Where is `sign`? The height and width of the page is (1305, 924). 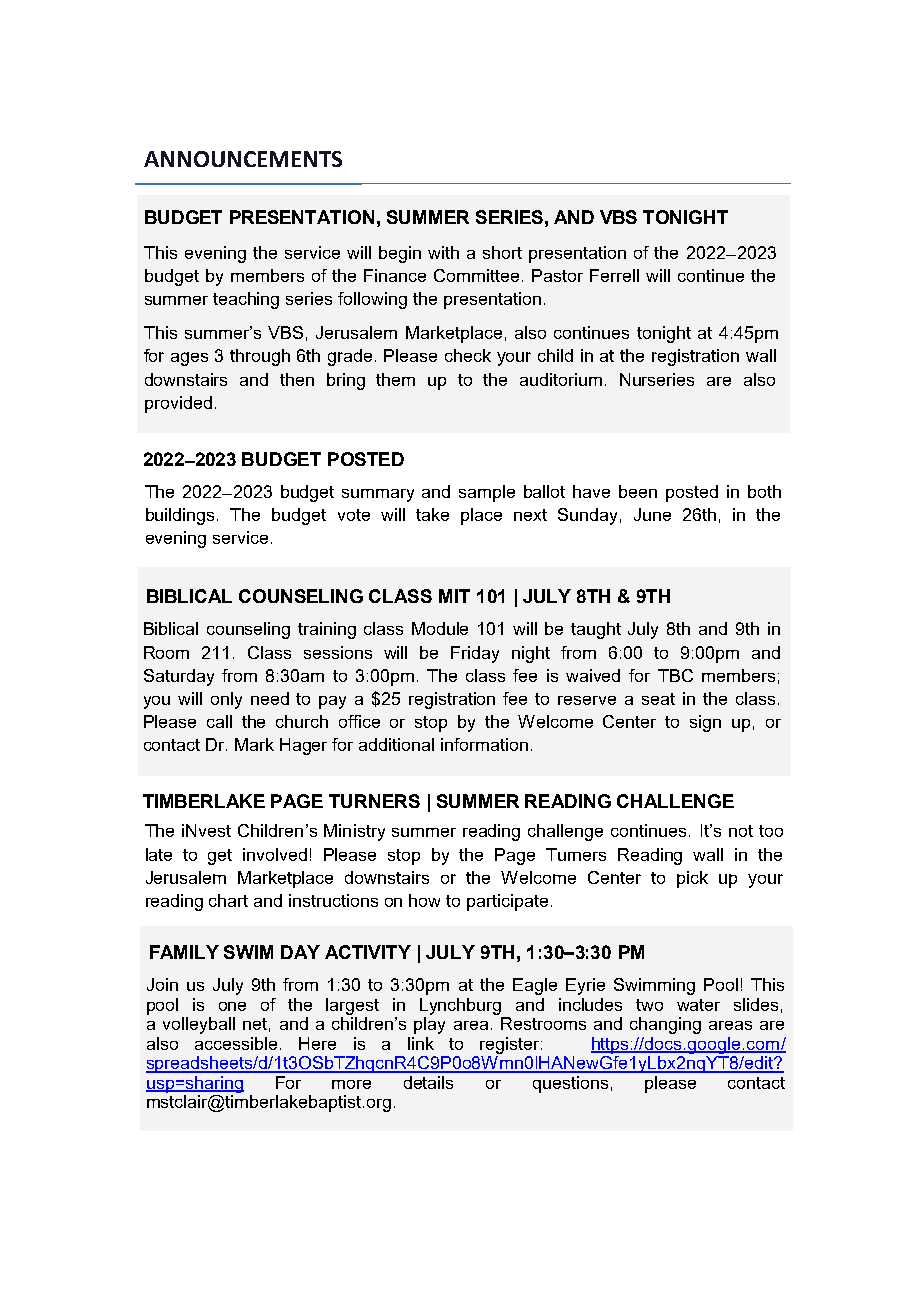 sign is located at coordinates (705, 723).
